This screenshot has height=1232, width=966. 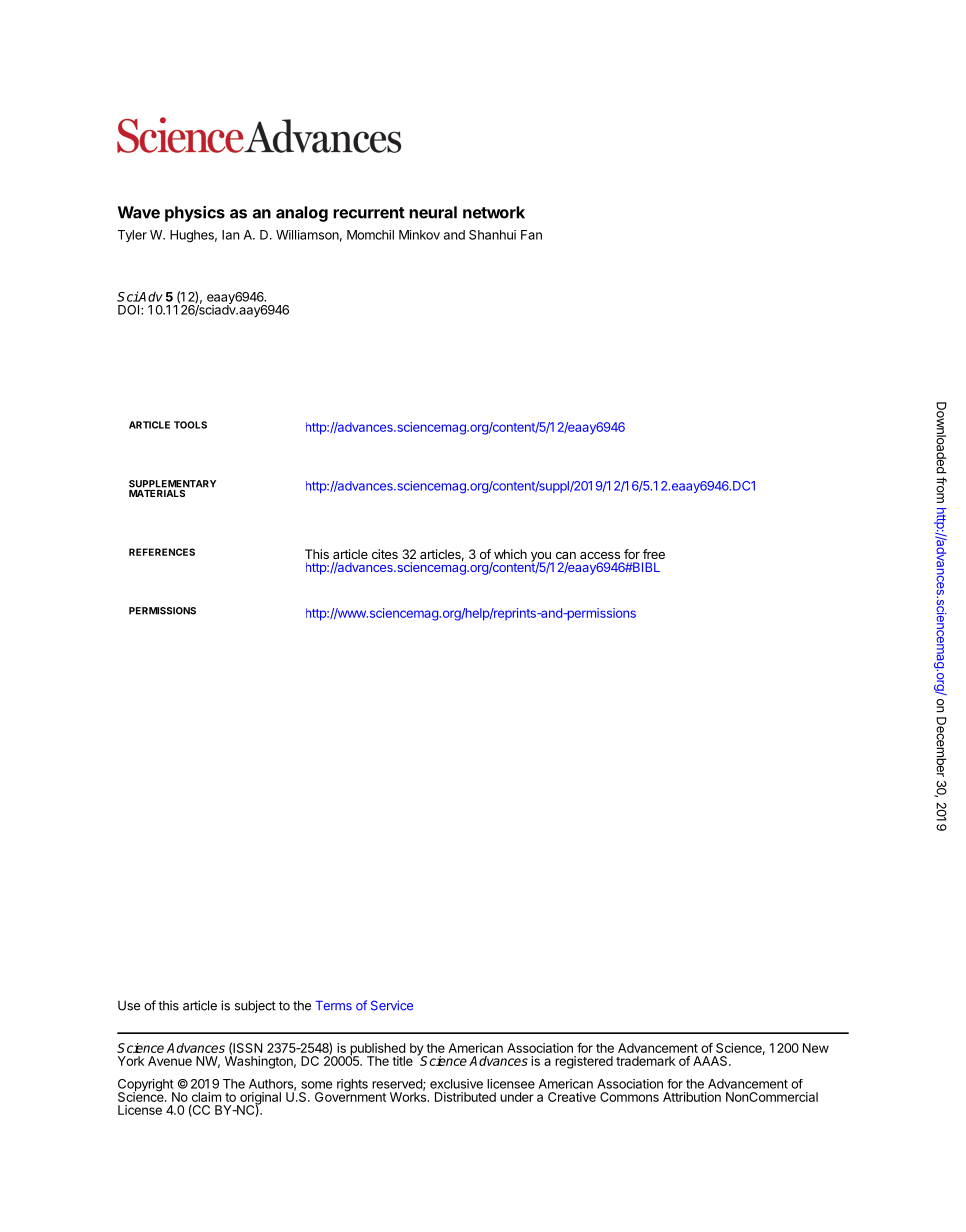 What do you see at coordinates (531, 235) in the screenshot?
I see `Fan` at bounding box center [531, 235].
